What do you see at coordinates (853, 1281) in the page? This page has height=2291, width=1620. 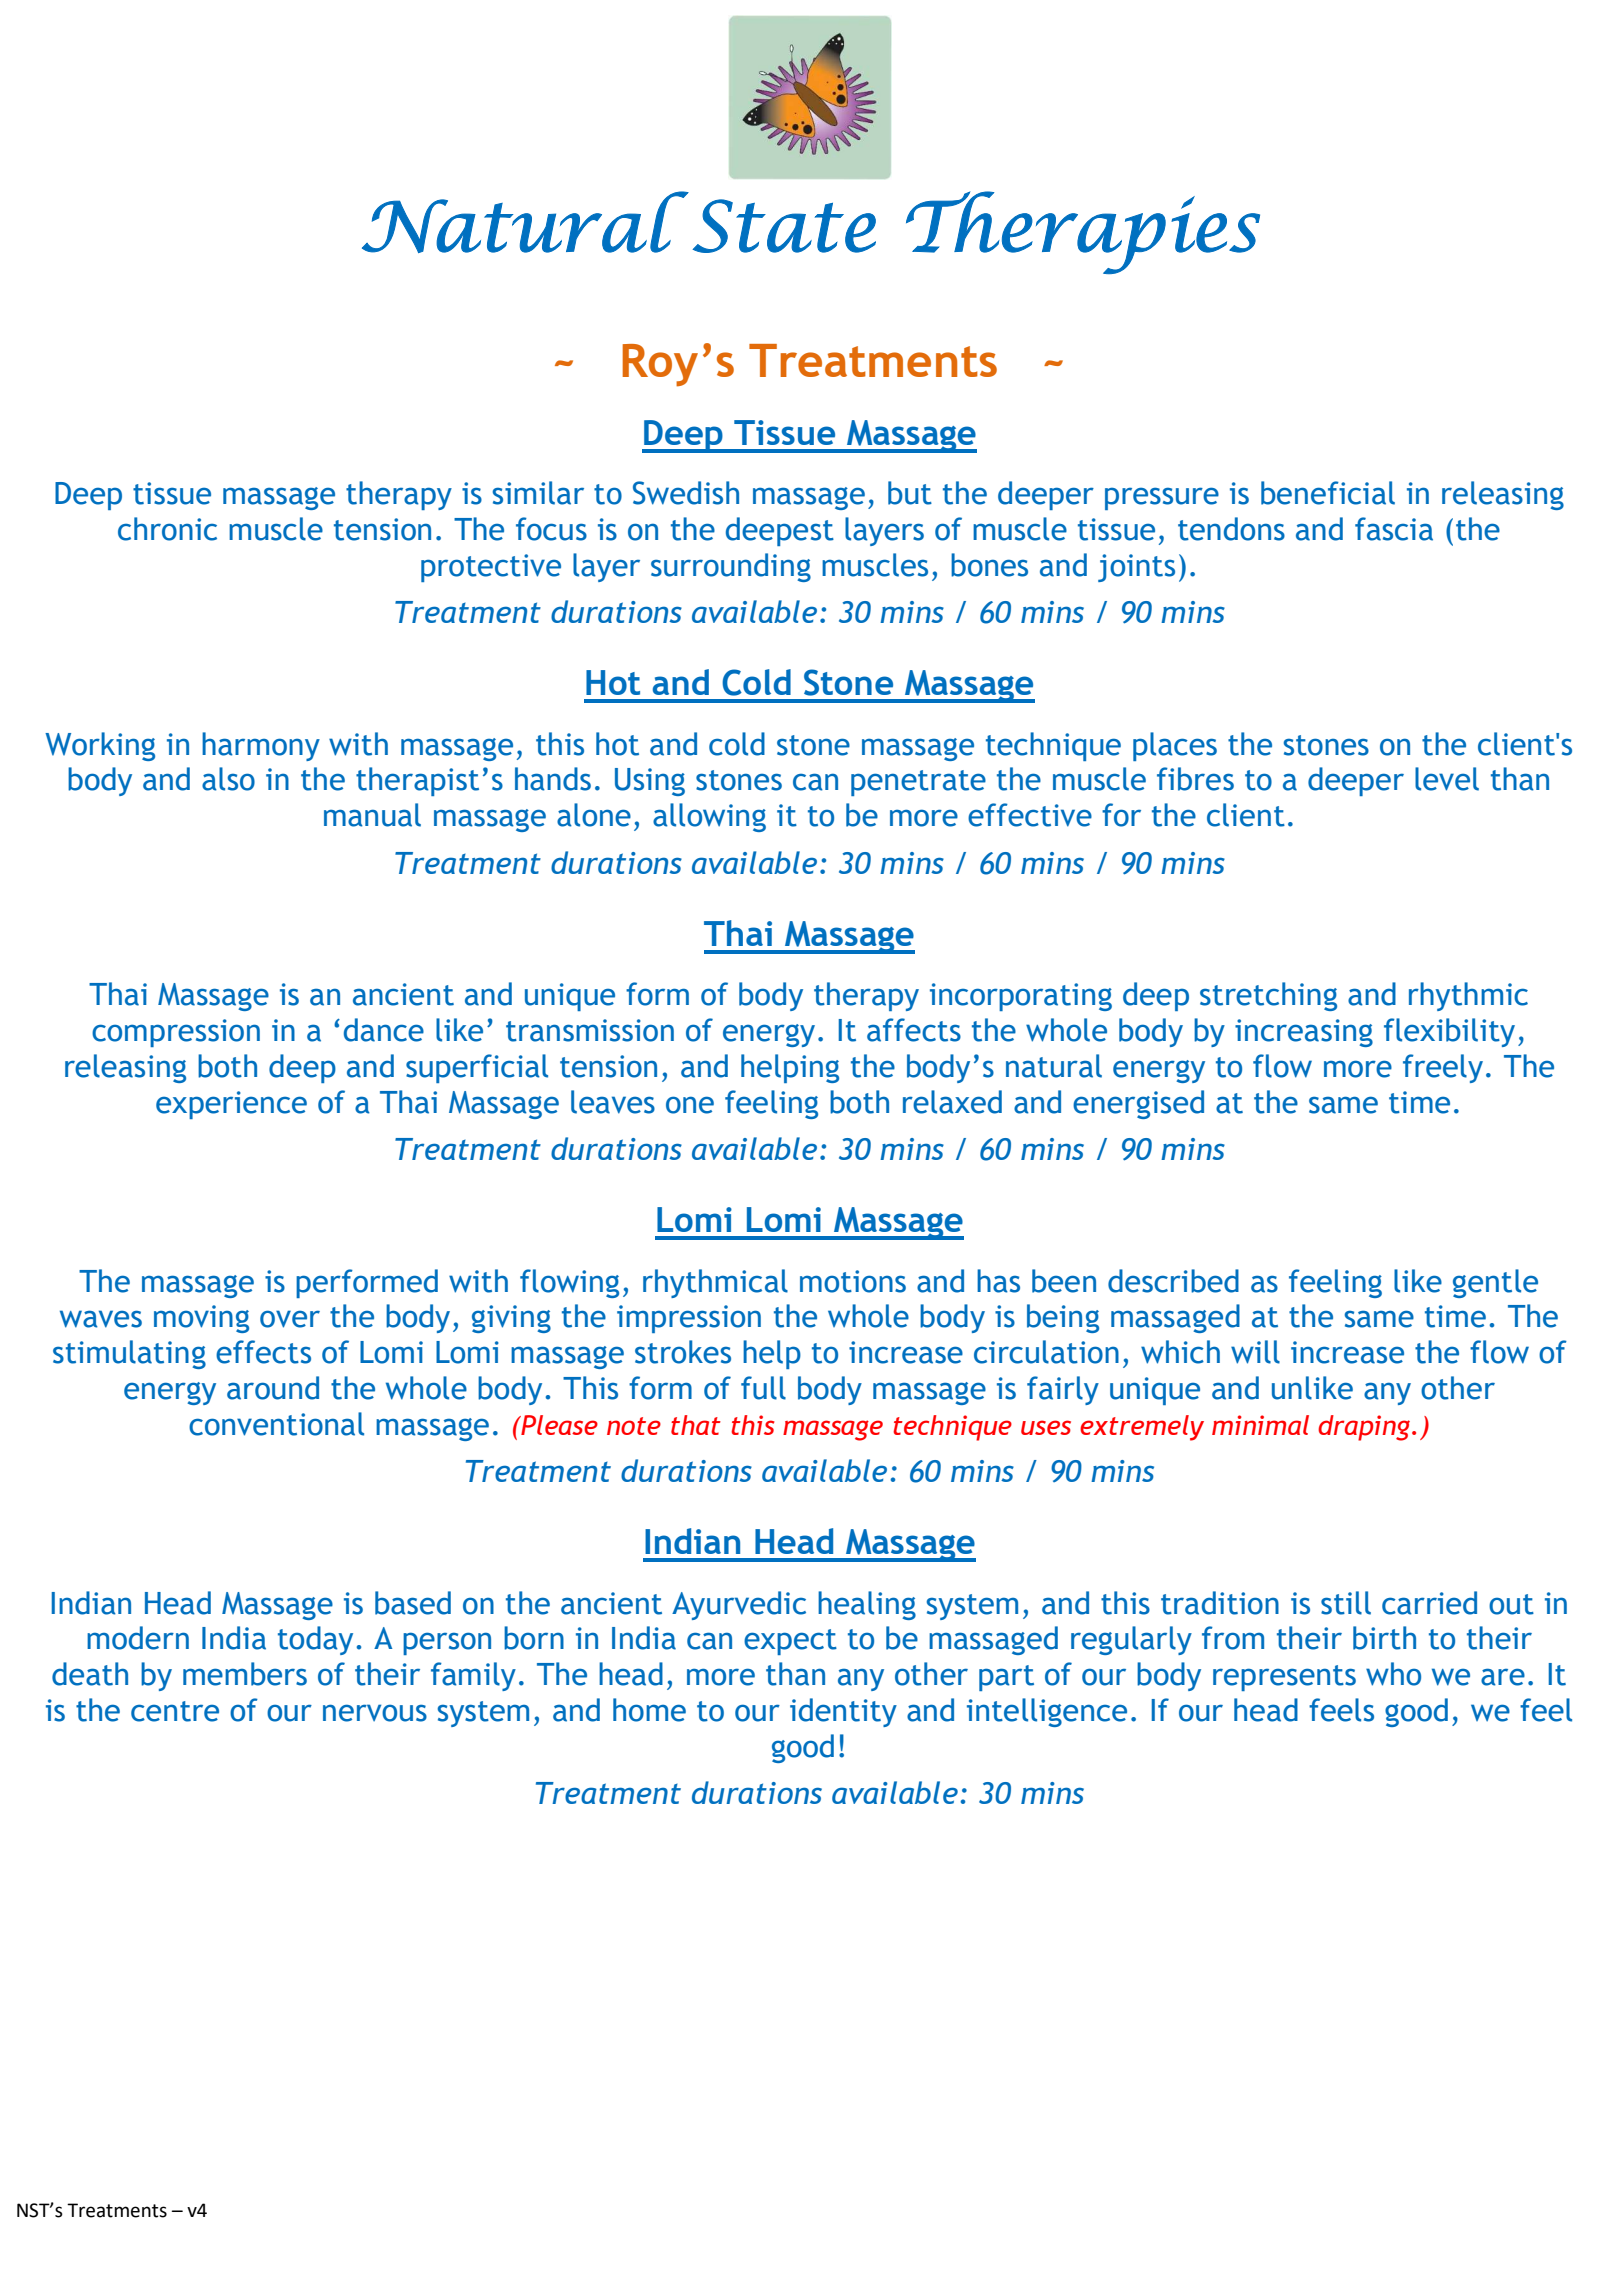 I see `motions` at bounding box center [853, 1281].
